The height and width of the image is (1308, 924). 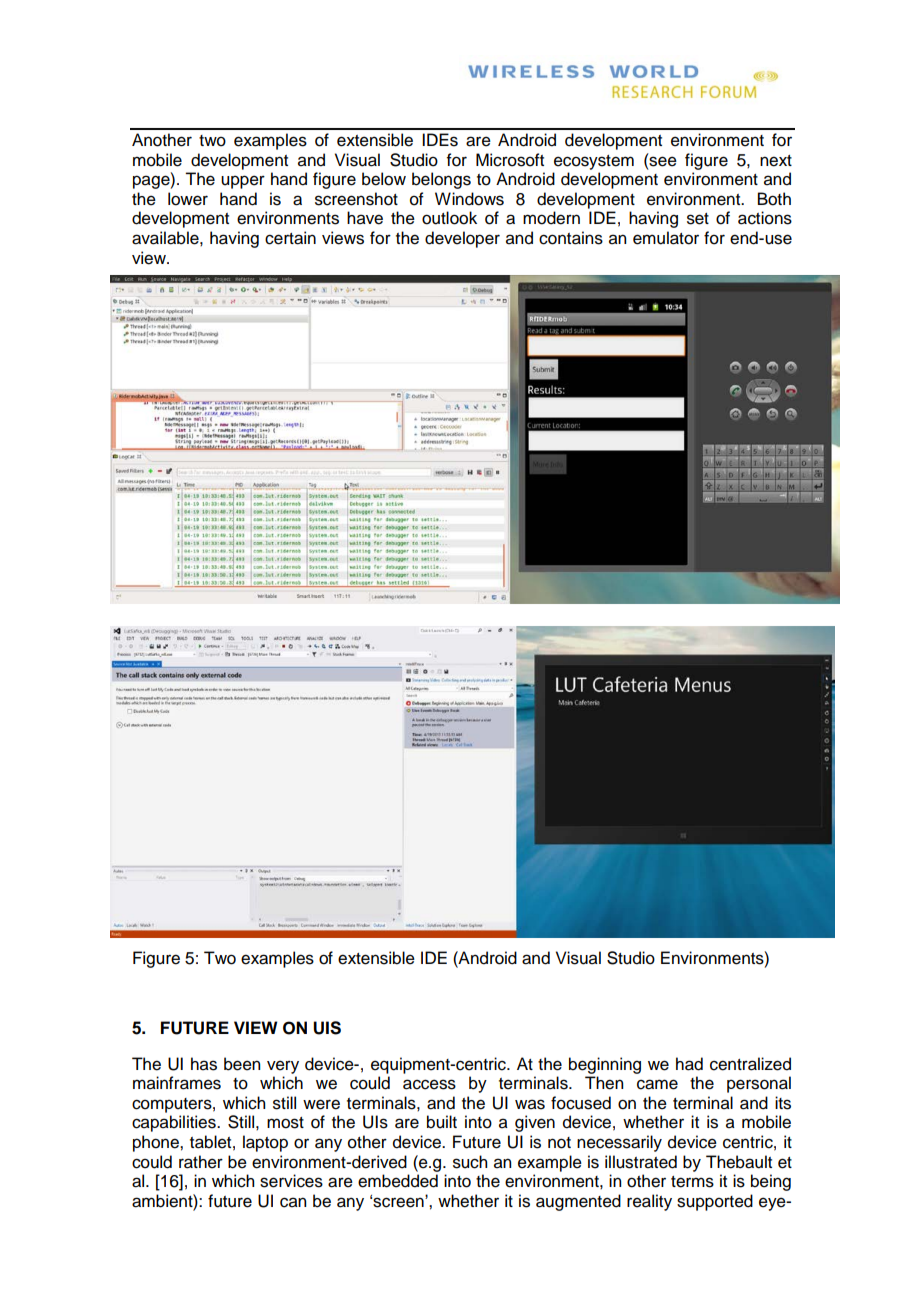 What do you see at coordinates (242, 1064) in the image?
I see `been` at bounding box center [242, 1064].
